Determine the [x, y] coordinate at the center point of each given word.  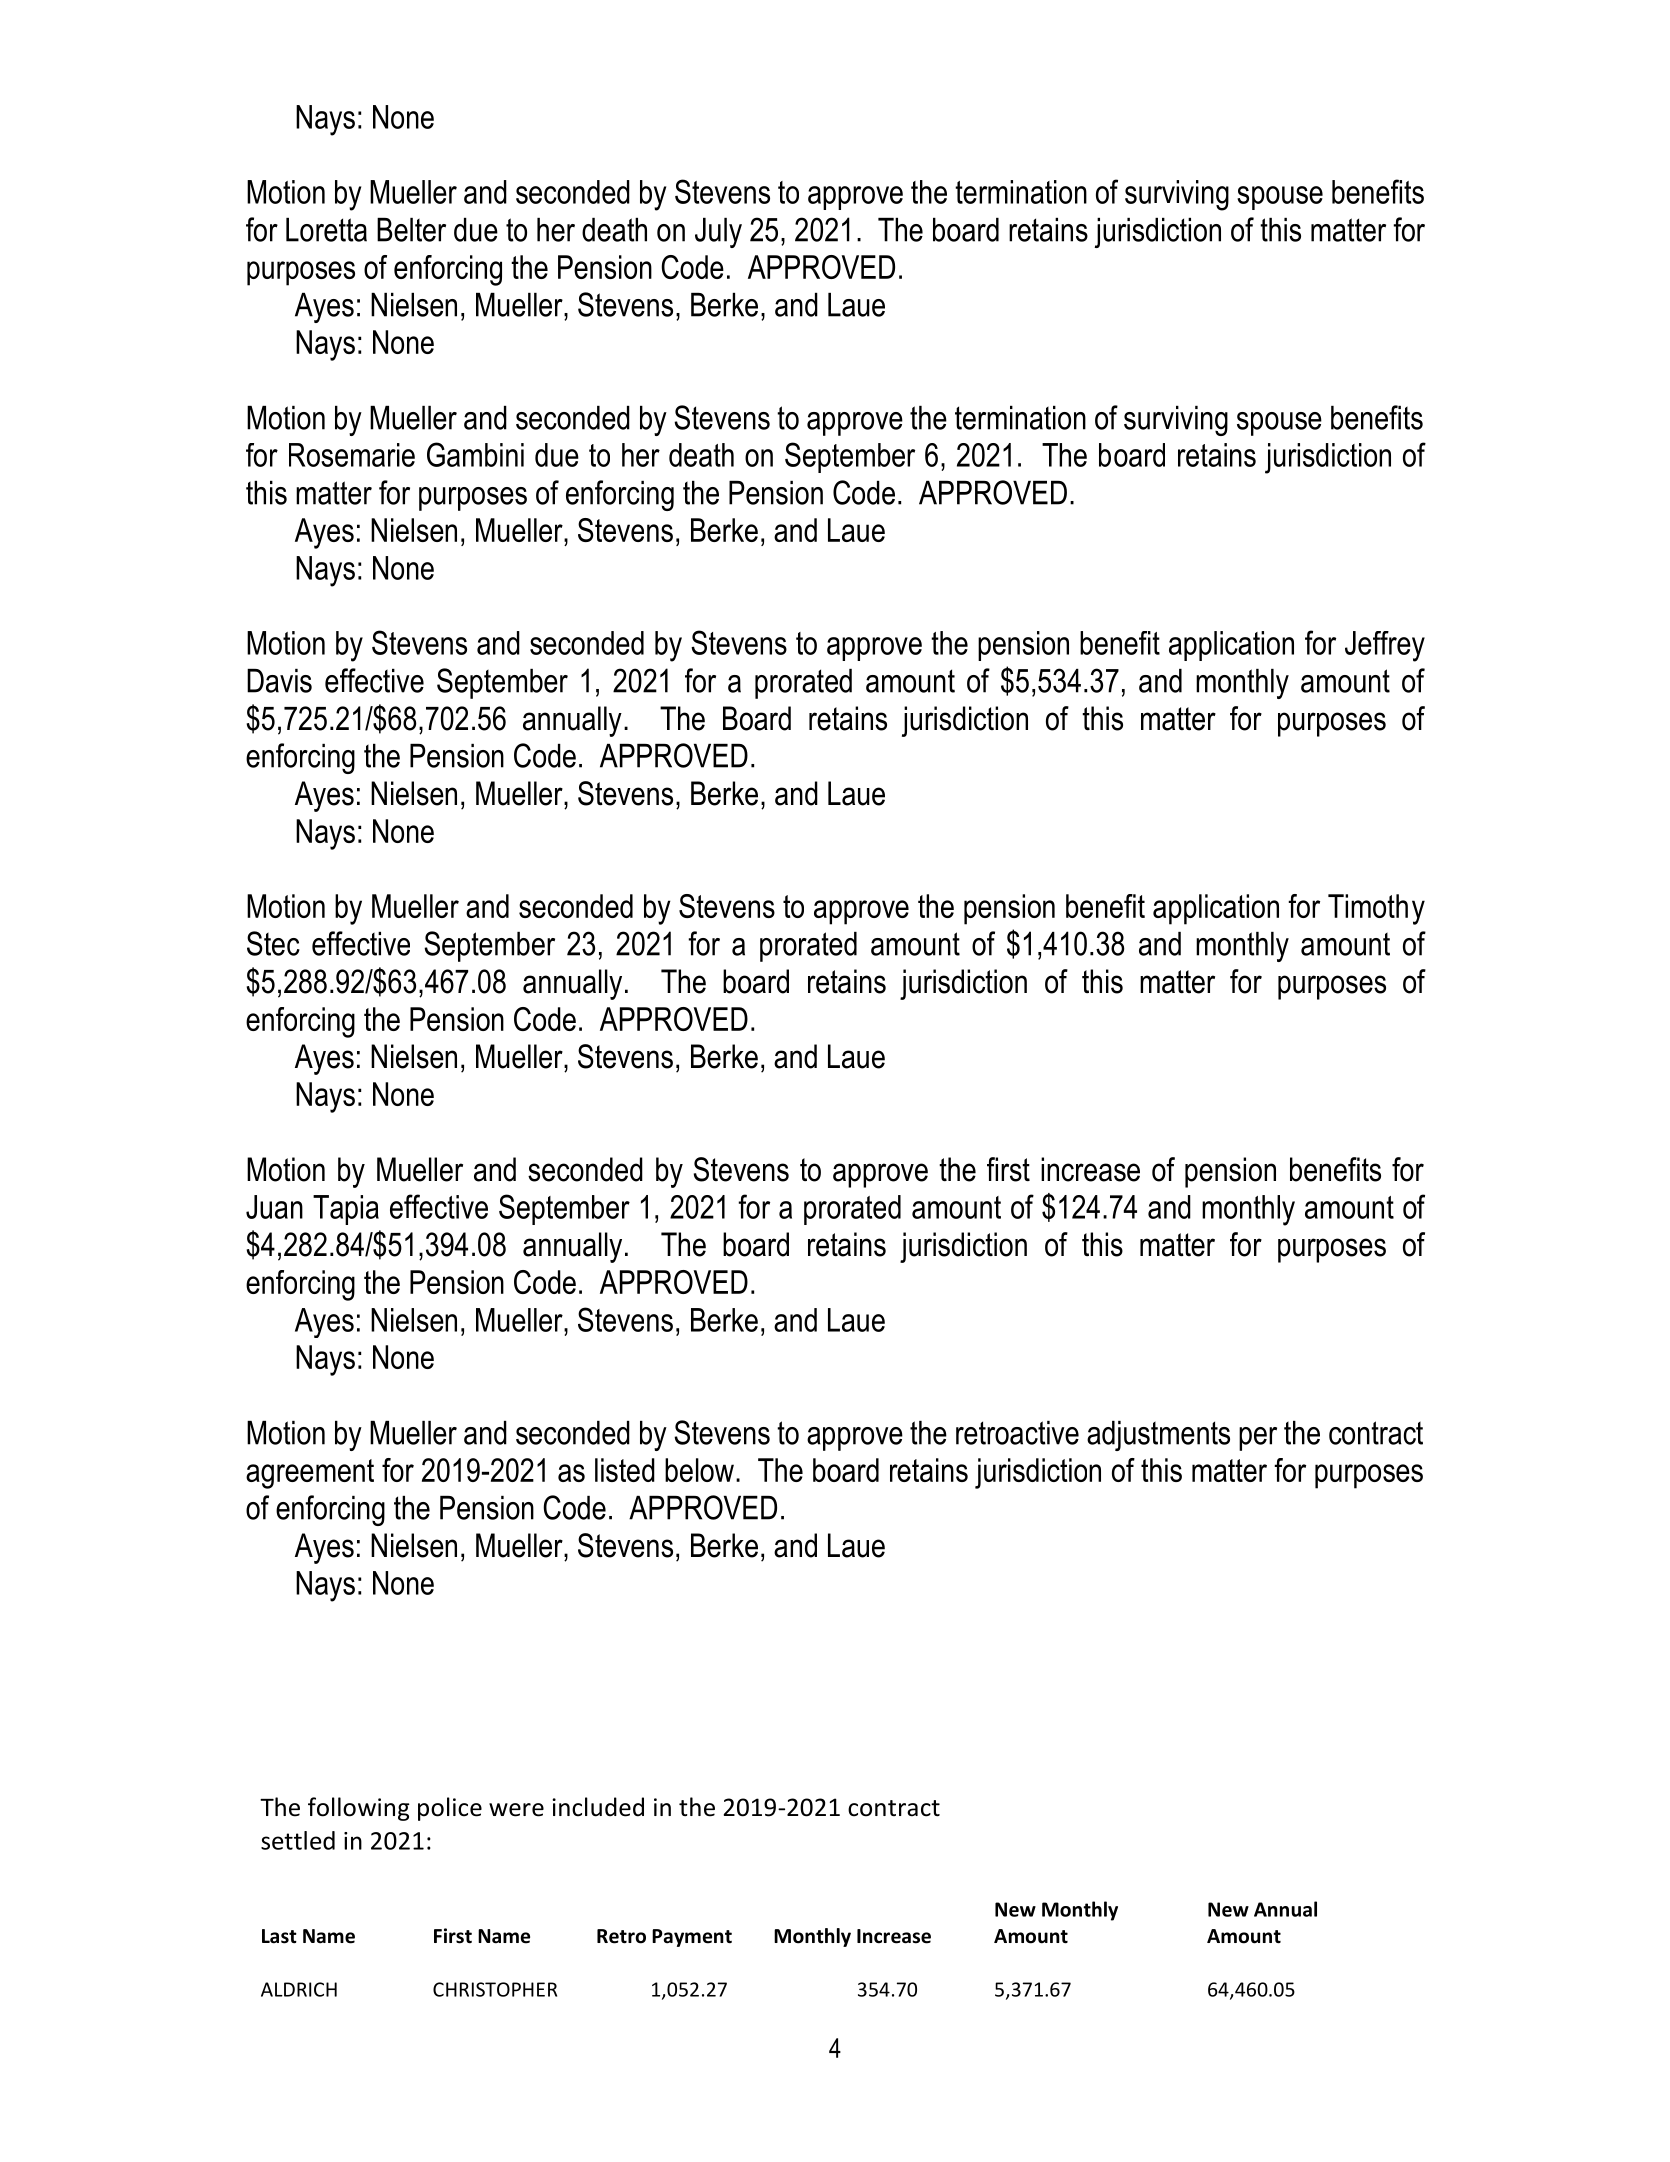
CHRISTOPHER [495, 1989]
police [450, 1809]
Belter [411, 230]
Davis [279, 681]
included [598, 1807]
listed [625, 1470]
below [699, 1470]
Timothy [1376, 909]
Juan [274, 1207]
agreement [310, 1474]
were [516, 1810]
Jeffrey [1385, 646]
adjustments [1158, 1436]
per [1258, 1439]
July [718, 233]
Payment [692, 1938]
